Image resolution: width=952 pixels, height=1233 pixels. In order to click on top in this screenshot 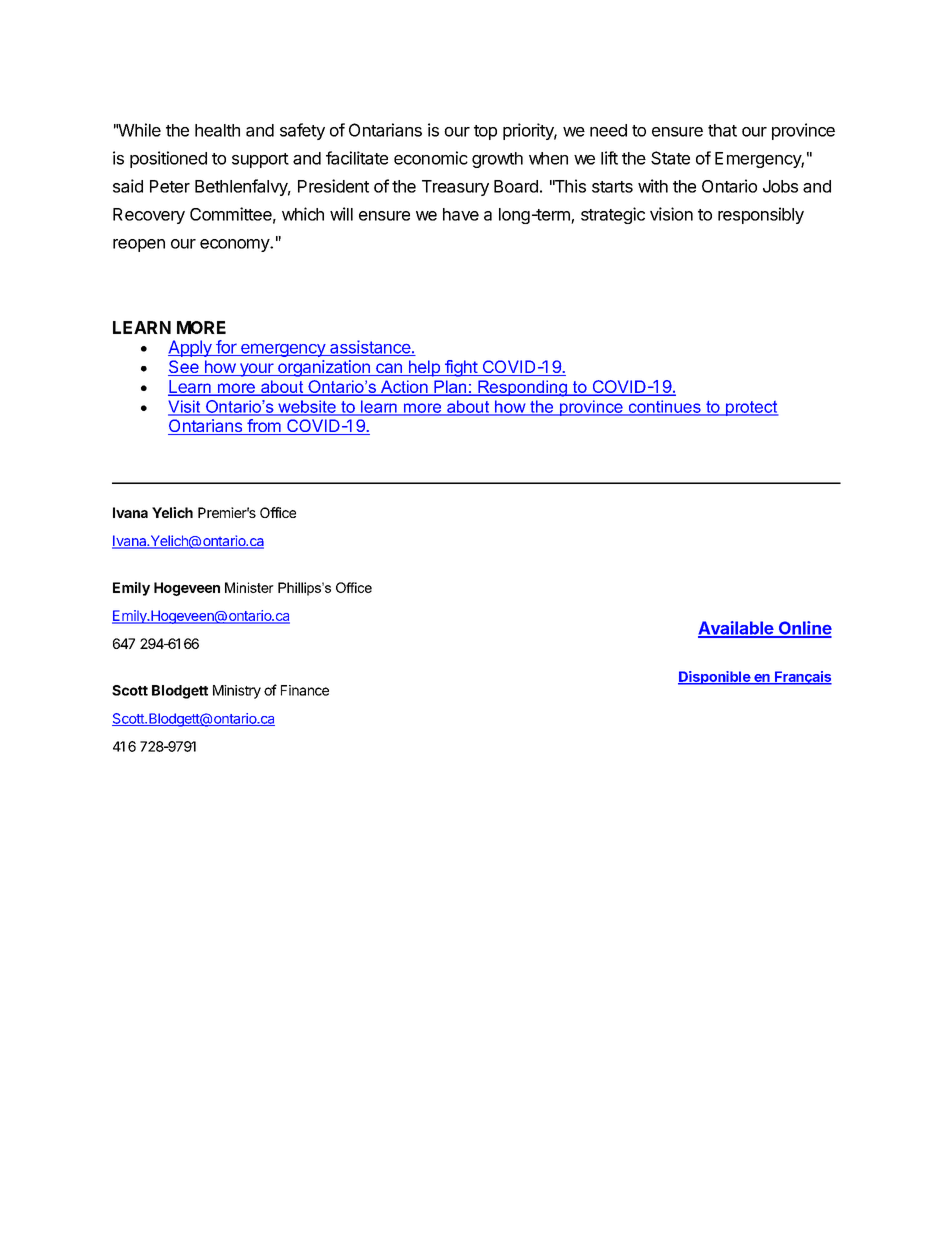, I will do `click(485, 132)`.
